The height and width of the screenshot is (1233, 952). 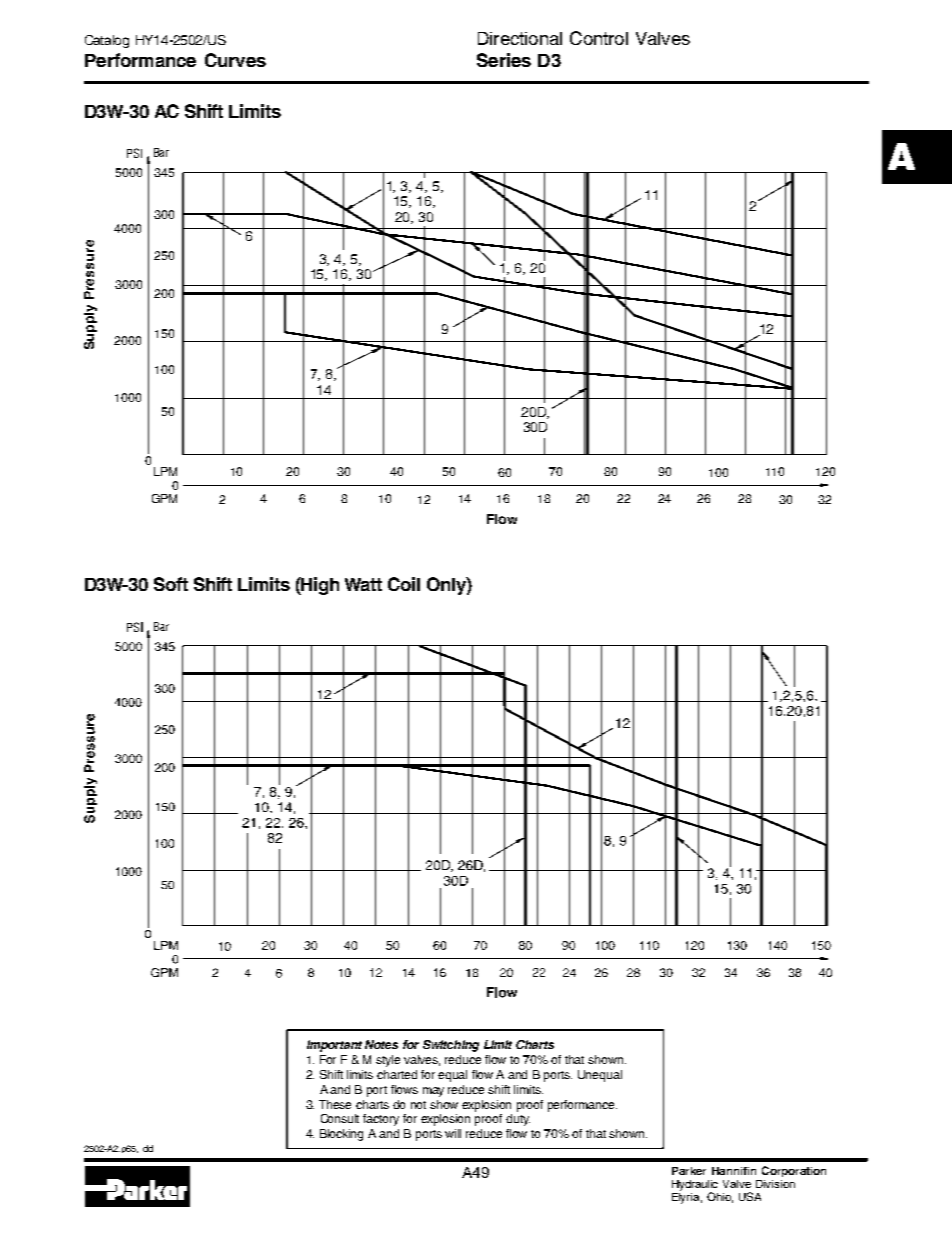 I want to click on Blocking, so click(x=341, y=1135).
